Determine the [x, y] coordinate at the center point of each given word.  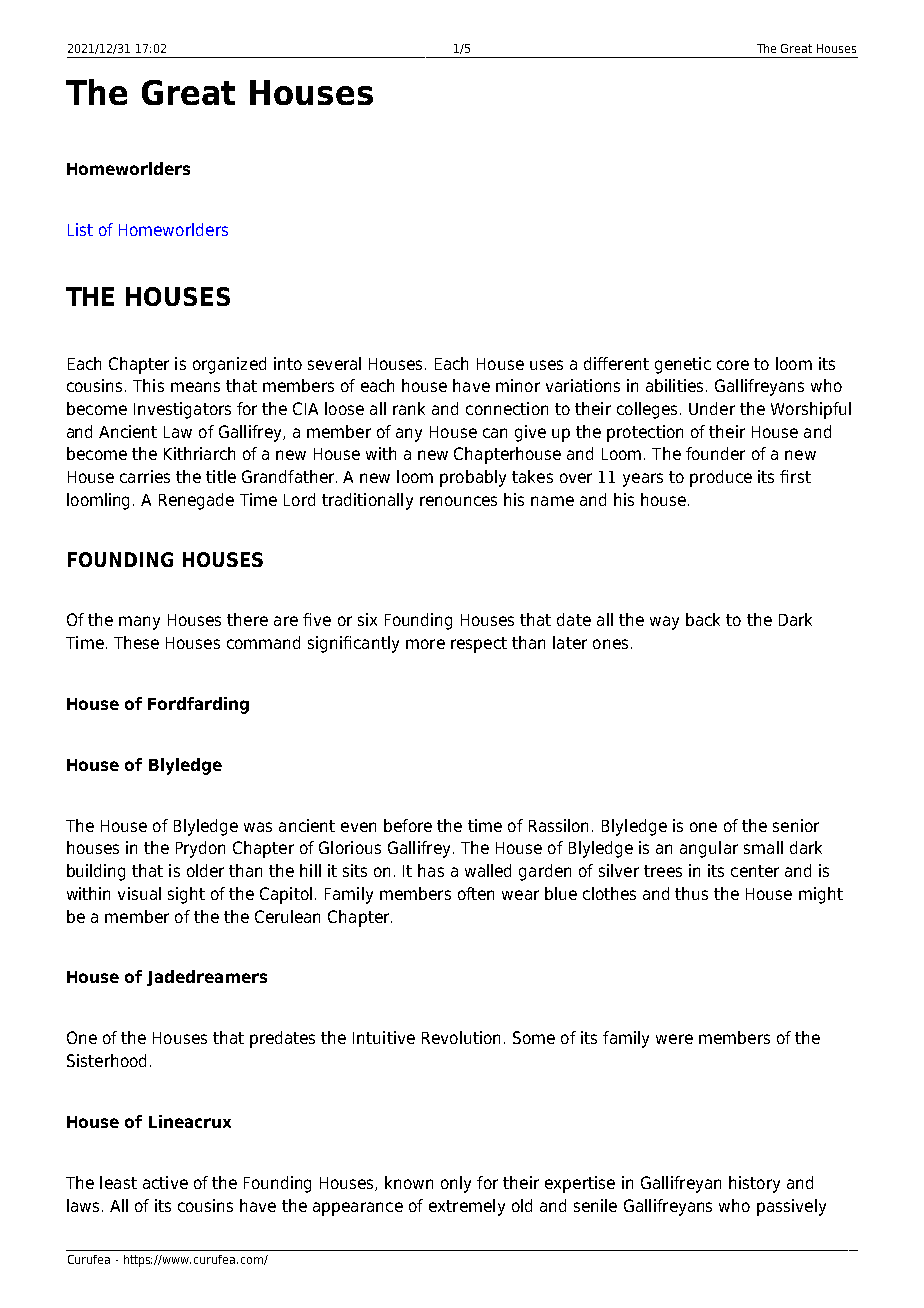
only [456, 1184]
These [136, 642]
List [80, 229]
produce [721, 478]
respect [479, 645]
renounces [458, 501]
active [165, 1182]
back [703, 619]
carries [145, 476]
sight [186, 895]
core [733, 365]
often [476, 893]
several [334, 363]
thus [691, 893]
